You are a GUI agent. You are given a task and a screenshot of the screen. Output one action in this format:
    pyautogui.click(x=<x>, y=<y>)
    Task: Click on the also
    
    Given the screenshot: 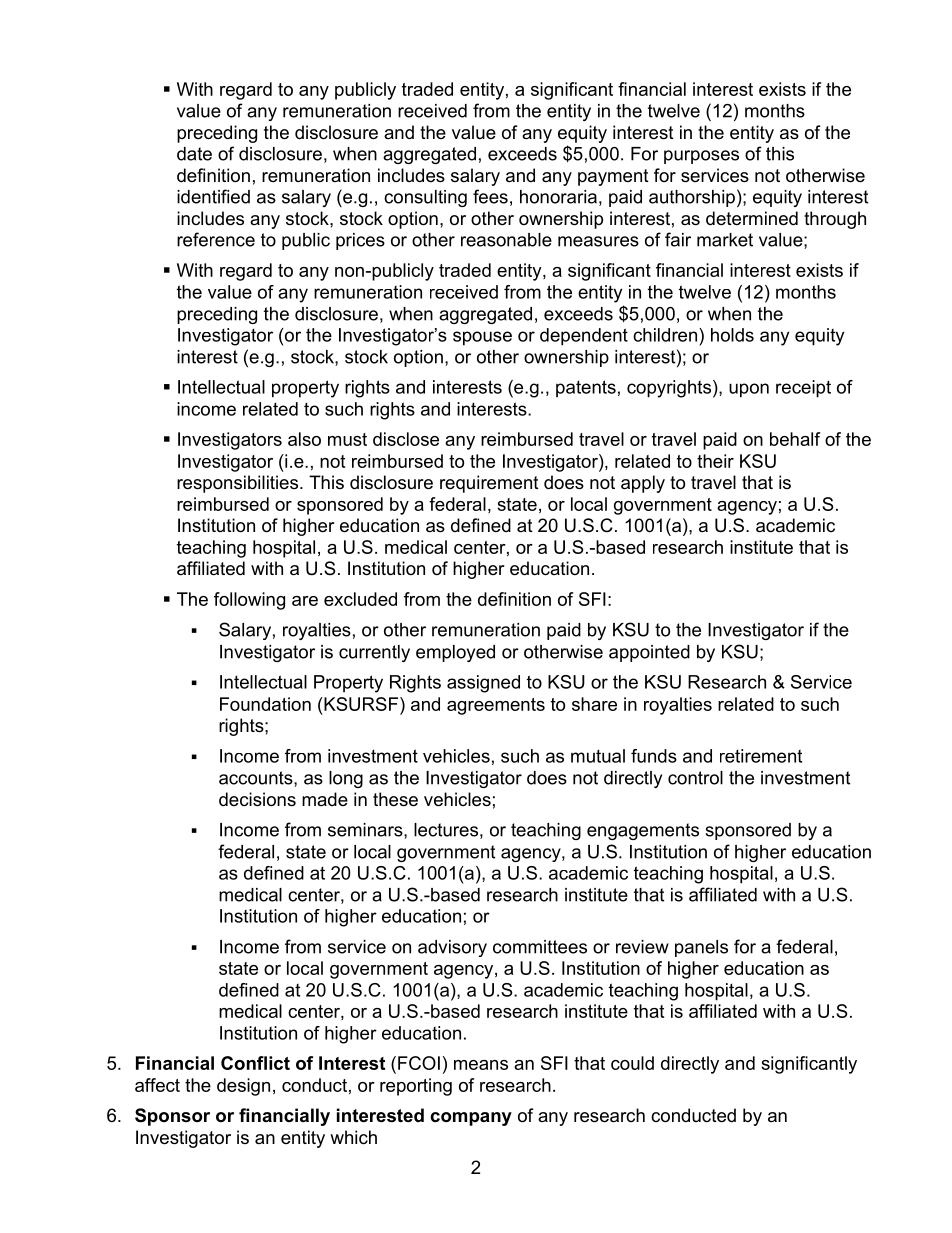 What is the action you would take?
    pyautogui.click(x=304, y=439)
